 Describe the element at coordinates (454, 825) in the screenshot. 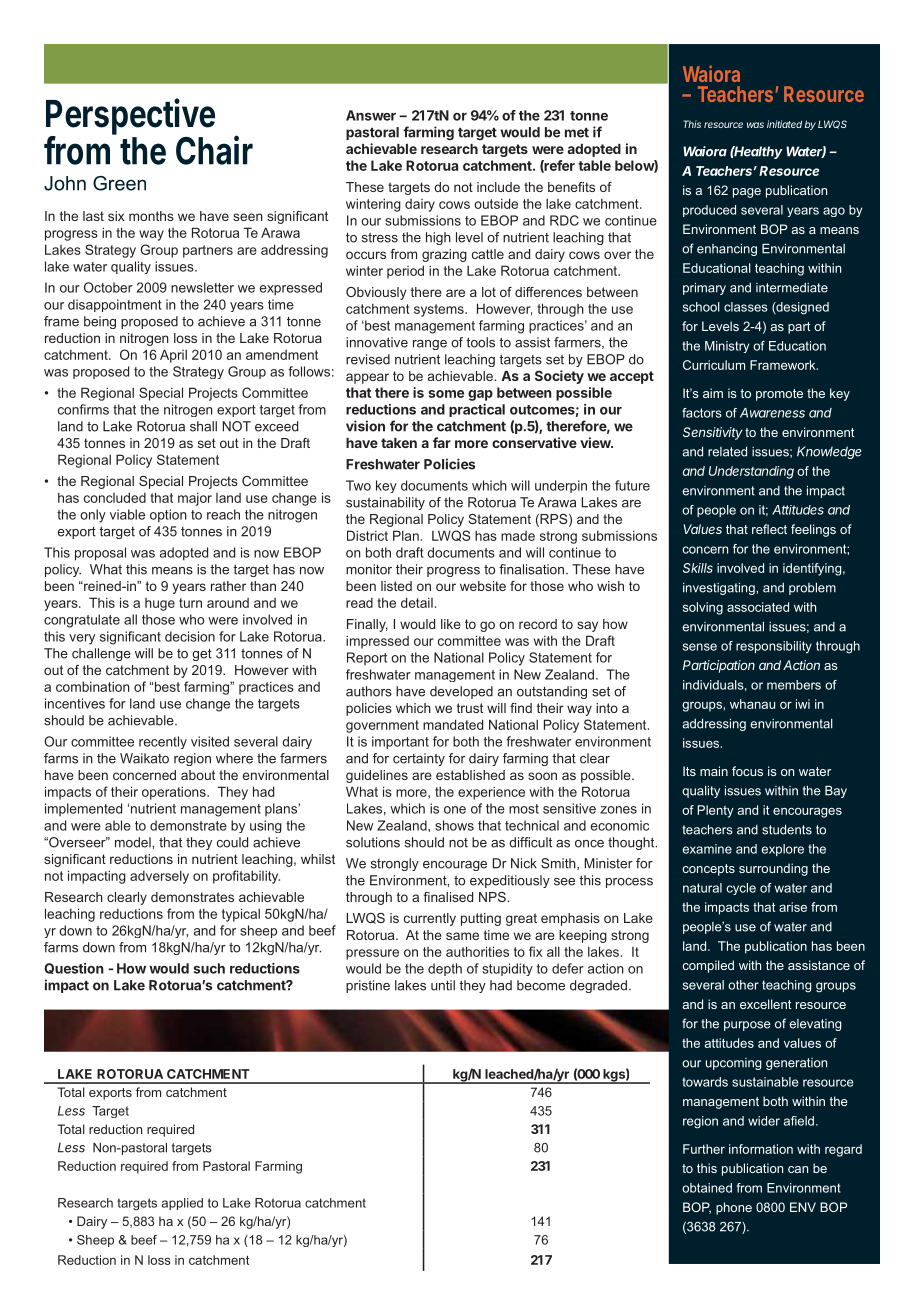

I see `shows` at that location.
